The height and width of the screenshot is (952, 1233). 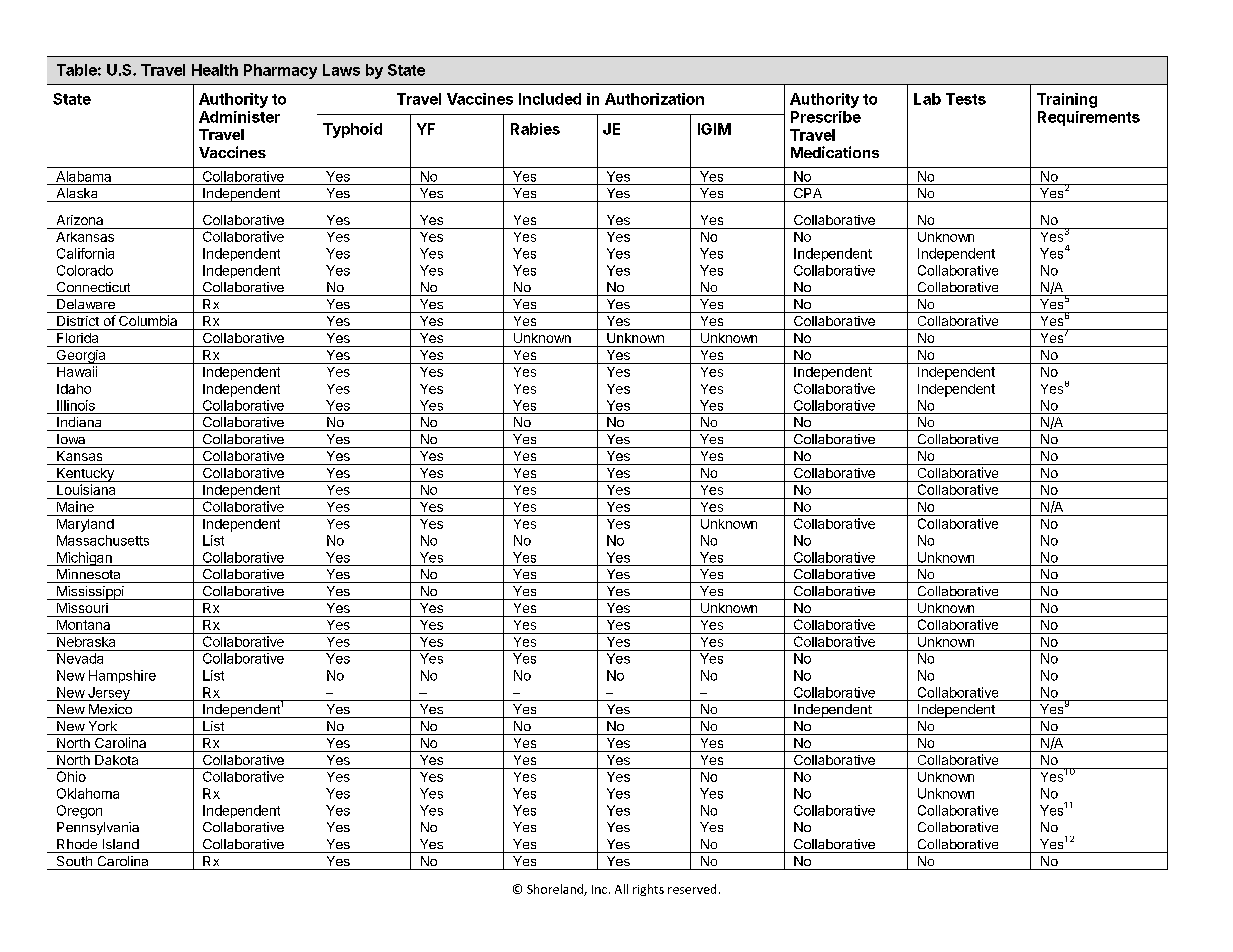 What do you see at coordinates (93, 287) in the screenshot?
I see `Connecticut` at bounding box center [93, 287].
